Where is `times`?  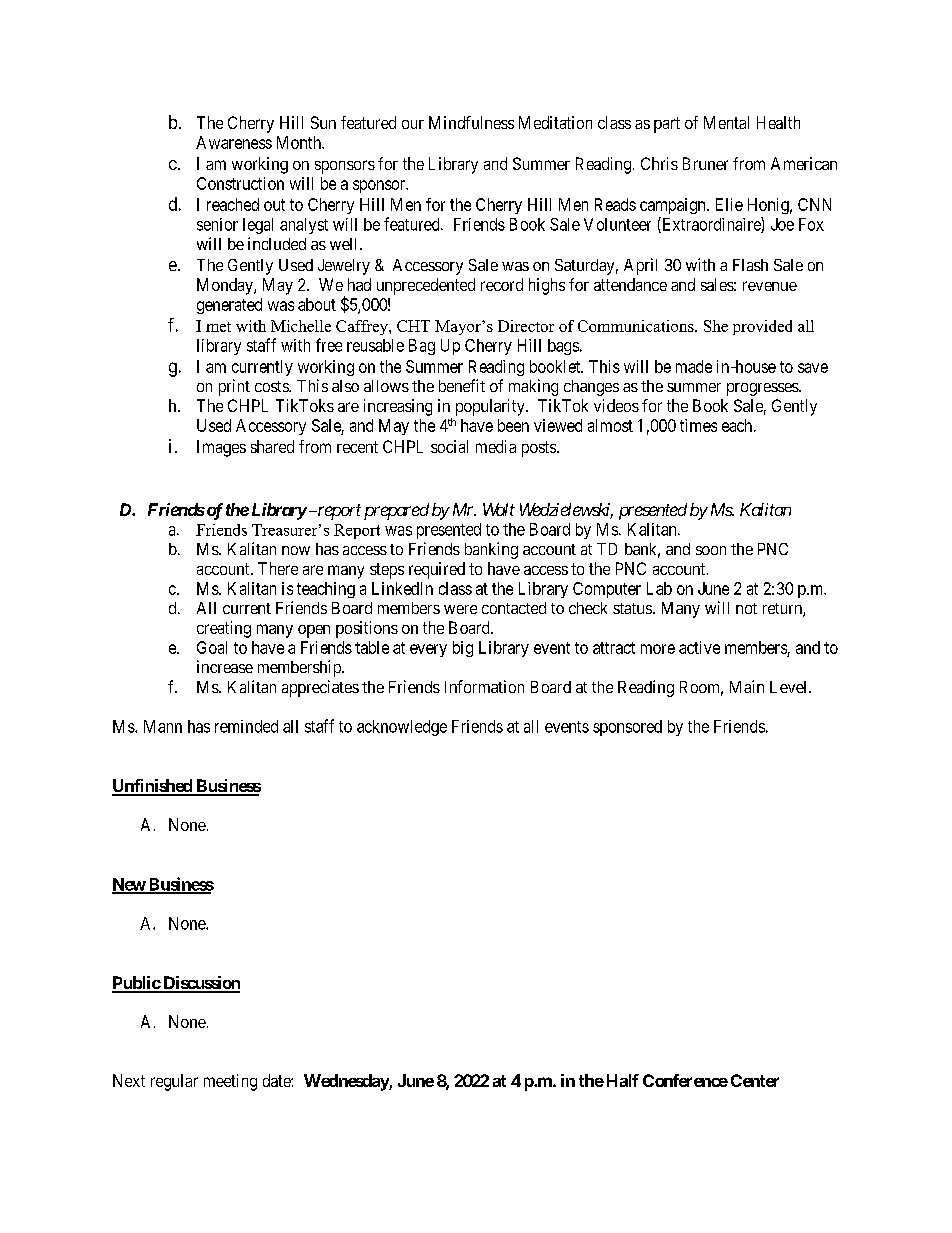 times is located at coordinates (698, 425).
